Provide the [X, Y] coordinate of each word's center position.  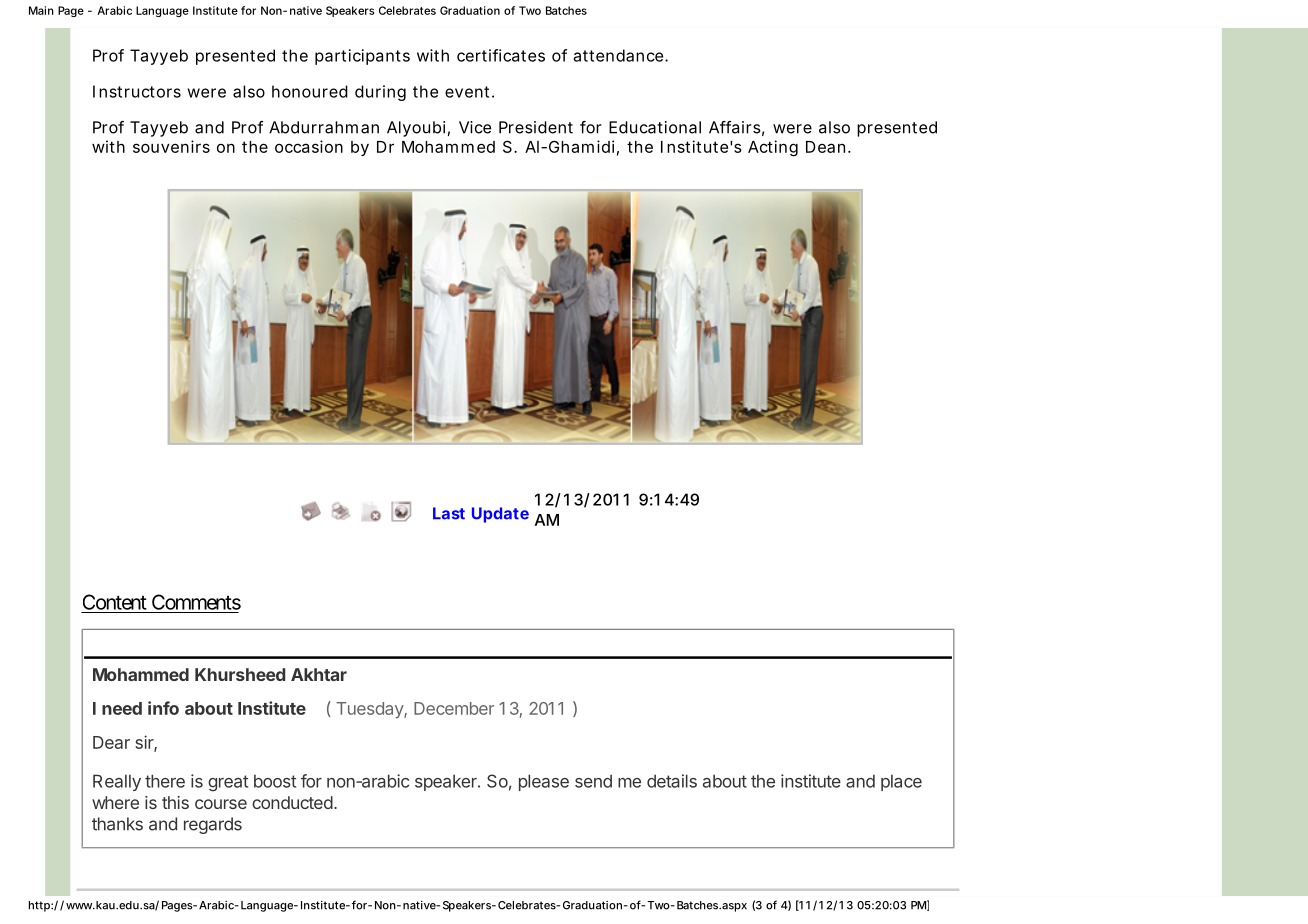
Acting [773, 148]
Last [449, 513]
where [115, 802]
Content [115, 602]
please [544, 782]
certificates [501, 55]
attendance [620, 55]
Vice [475, 127]
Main [41, 10]
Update [500, 515]
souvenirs [171, 146]
